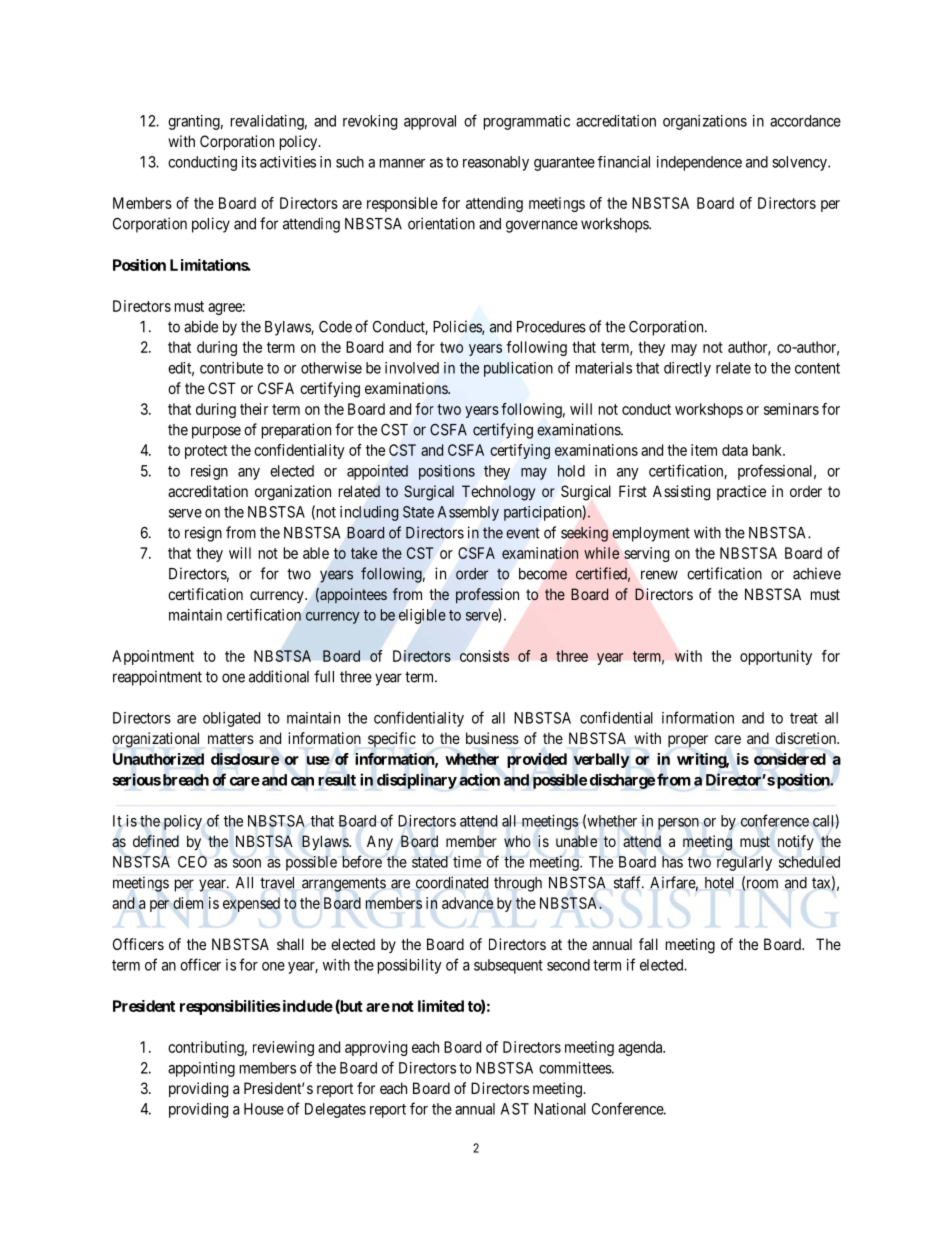  I want to click on opportunity, so click(776, 657).
